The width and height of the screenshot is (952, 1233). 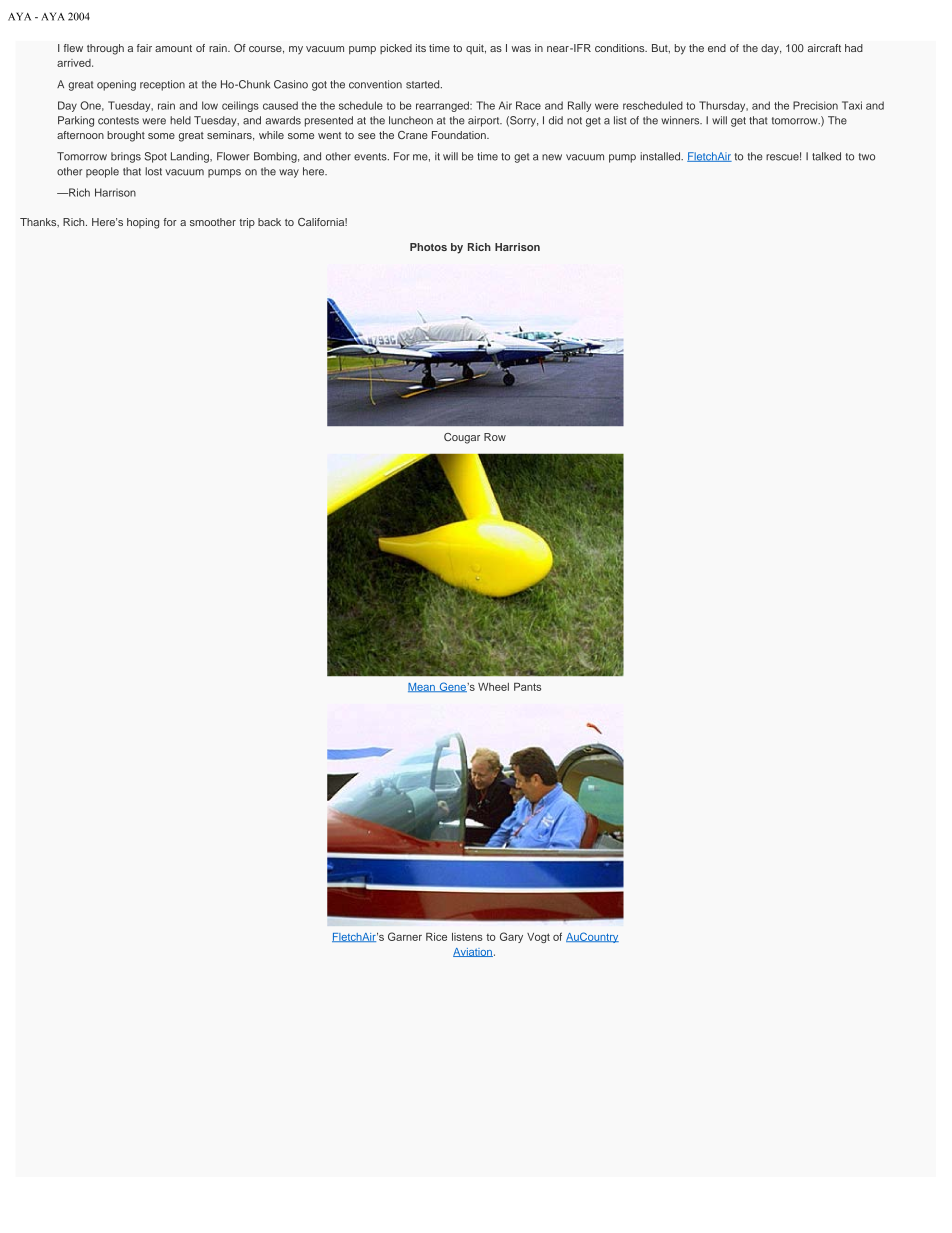 What do you see at coordinates (143, 223) in the screenshot?
I see `hoping` at bounding box center [143, 223].
